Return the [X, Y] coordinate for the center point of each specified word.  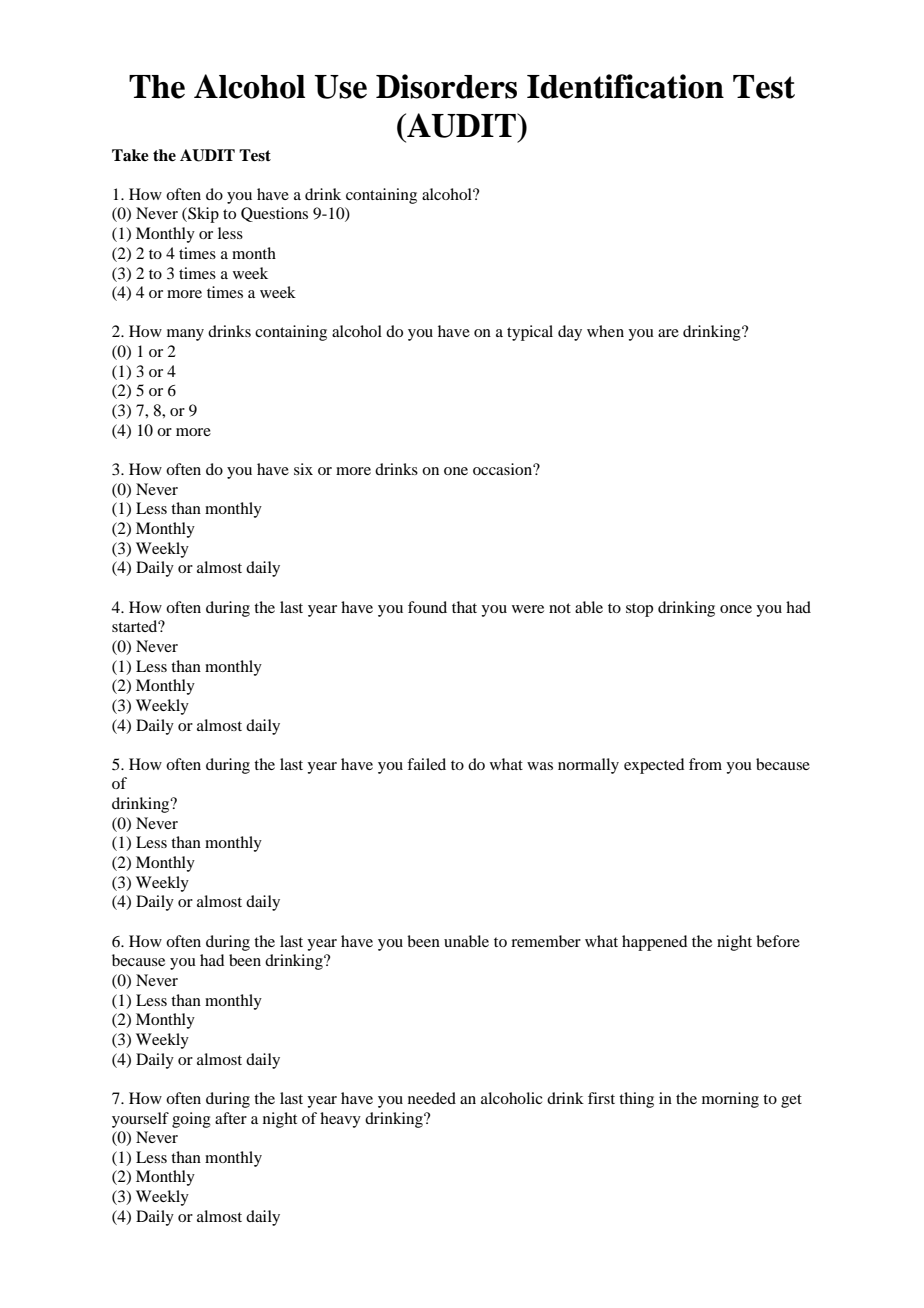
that [464, 607]
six [303, 469]
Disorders [446, 86]
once [736, 609]
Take [130, 155]
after [231, 1118]
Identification [625, 86]
